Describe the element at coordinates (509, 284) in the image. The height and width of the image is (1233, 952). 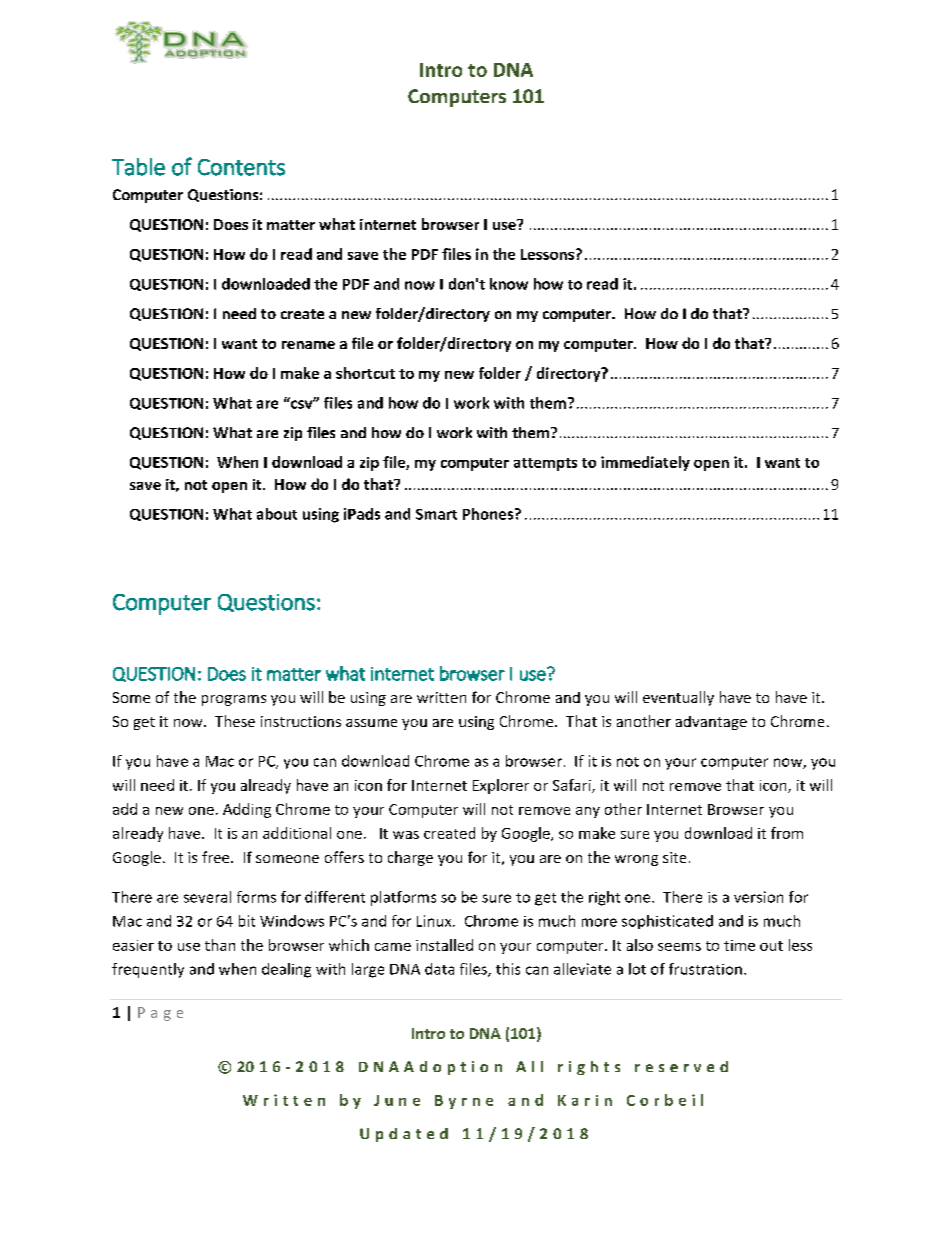
I see `know` at that location.
